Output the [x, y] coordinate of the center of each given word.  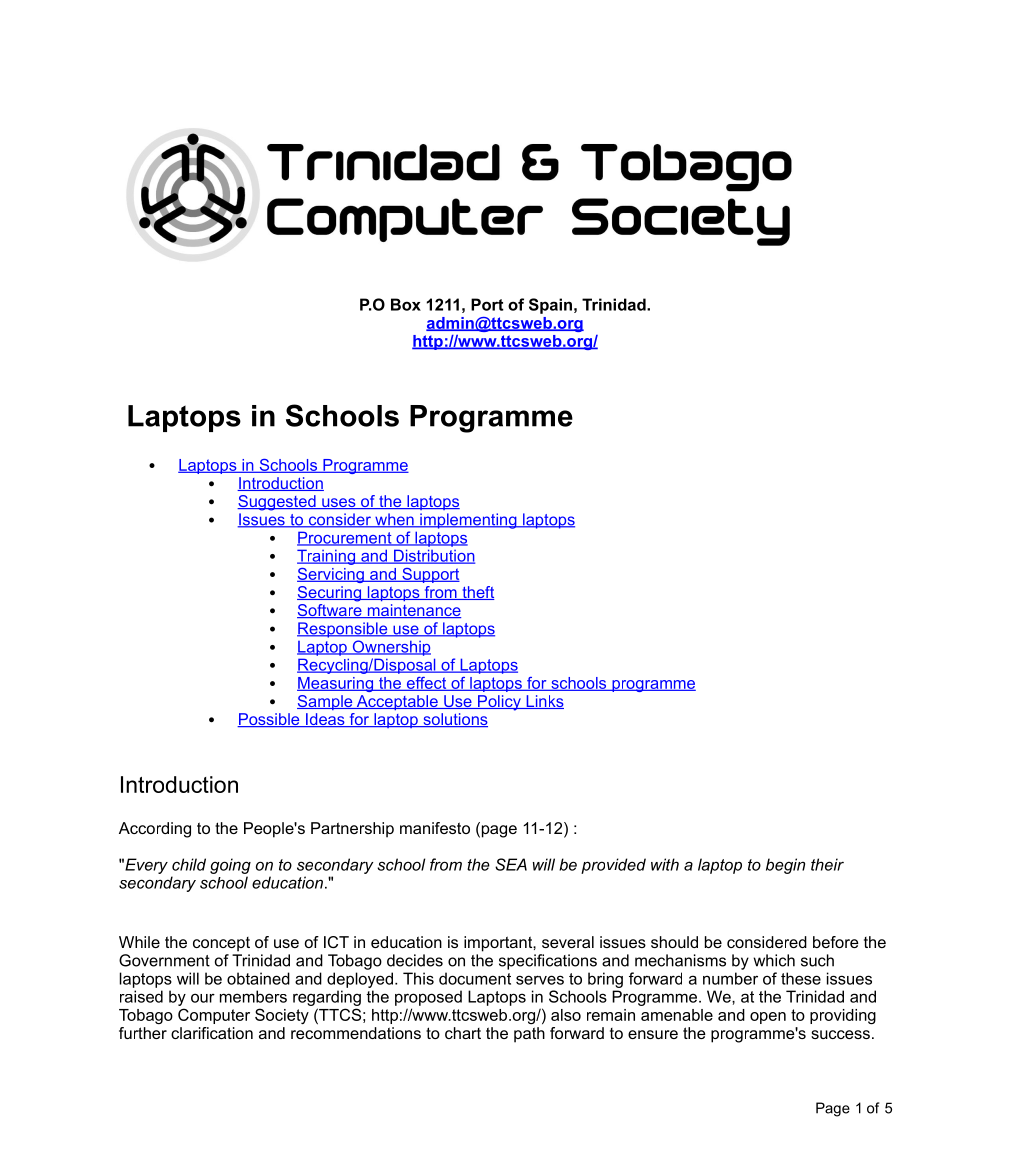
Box [406, 304]
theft [477, 593]
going [230, 866]
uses [339, 503]
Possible [269, 720]
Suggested [277, 503]
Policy [499, 703]
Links [544, 702]
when [394, 520]
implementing [468, 521]
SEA [511, 864]
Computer [214, 1016]
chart [463, 1033]
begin [785, 866]
